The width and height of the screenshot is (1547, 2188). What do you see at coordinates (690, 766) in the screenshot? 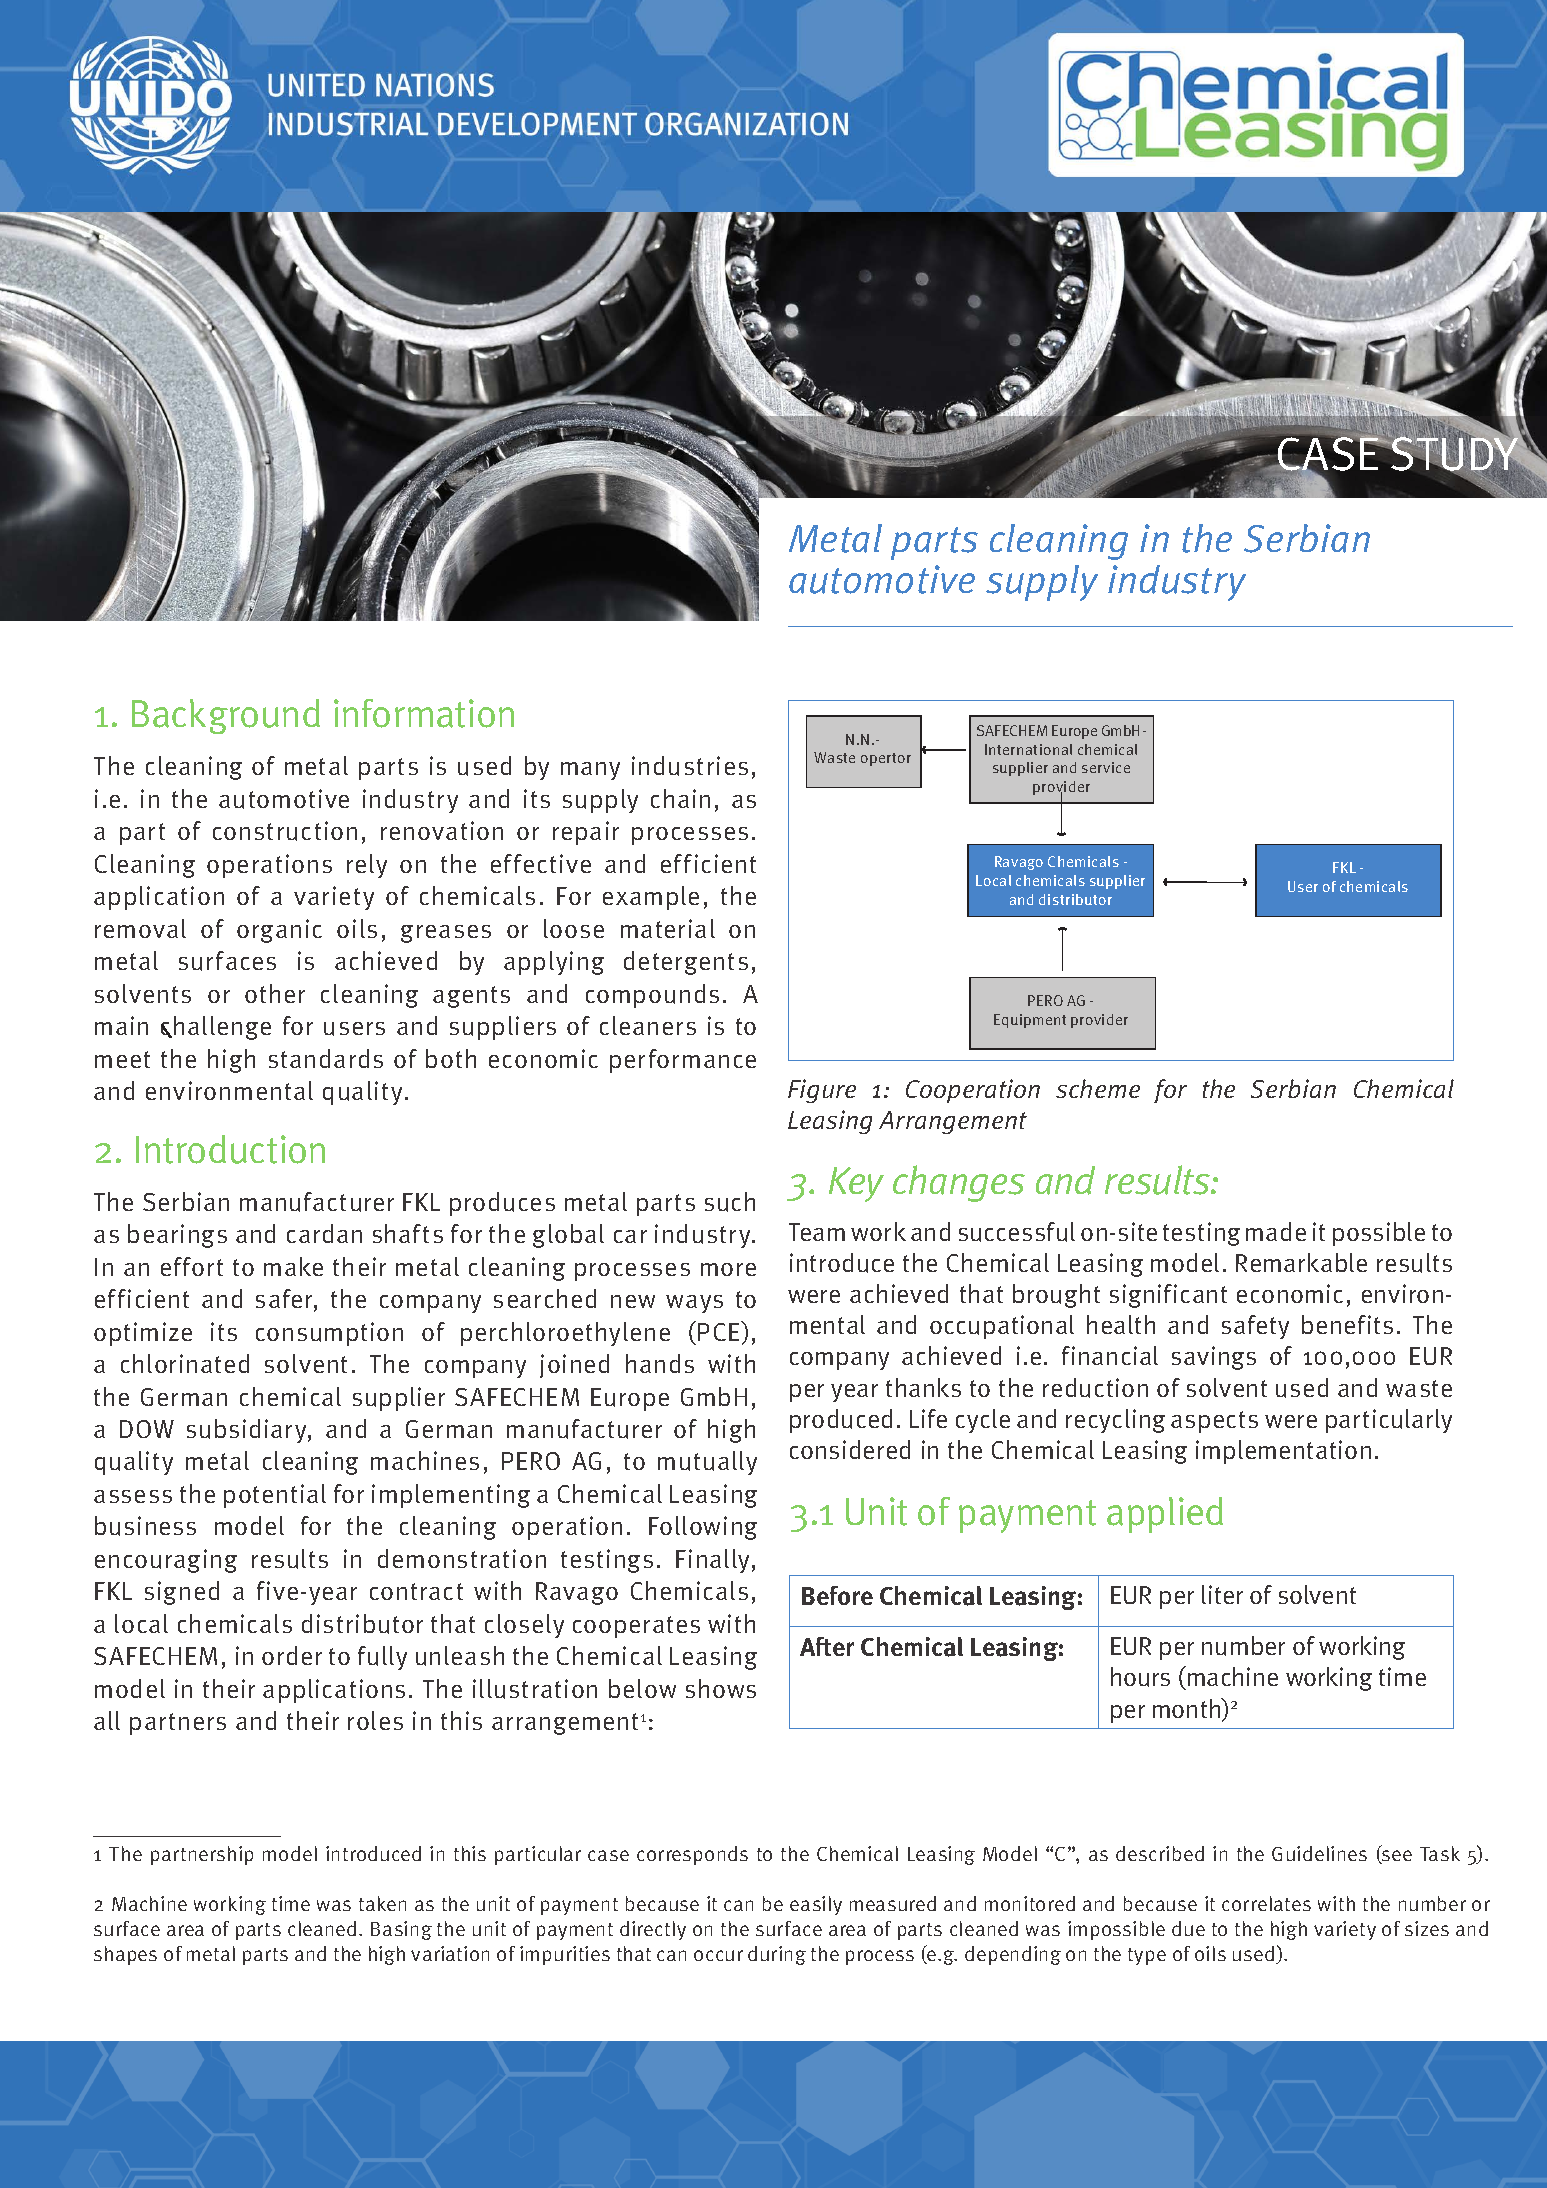
I see `industries` at bounding box center [690, 766].
